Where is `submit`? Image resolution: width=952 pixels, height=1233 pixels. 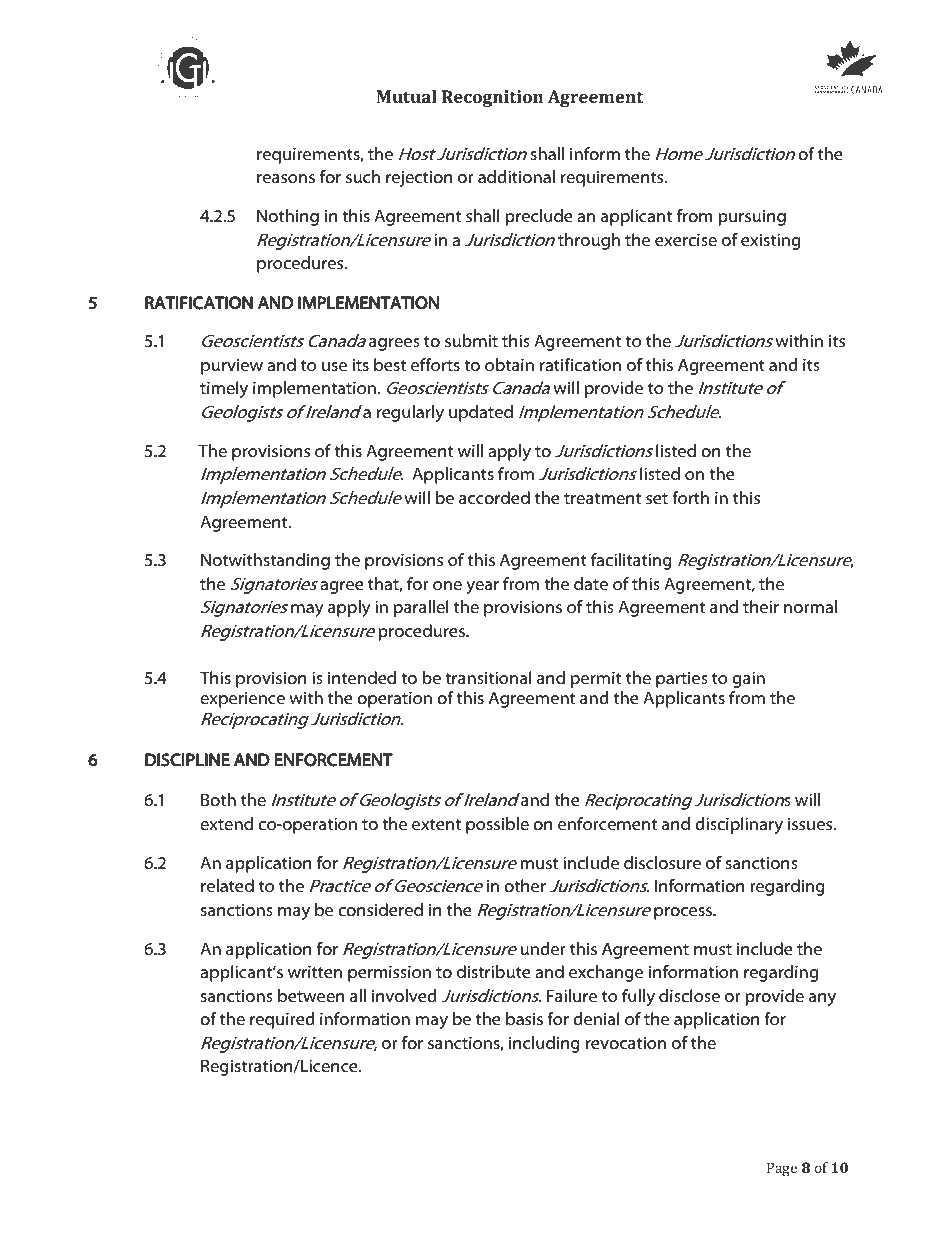
submit is located at coordinates (471, 340).
